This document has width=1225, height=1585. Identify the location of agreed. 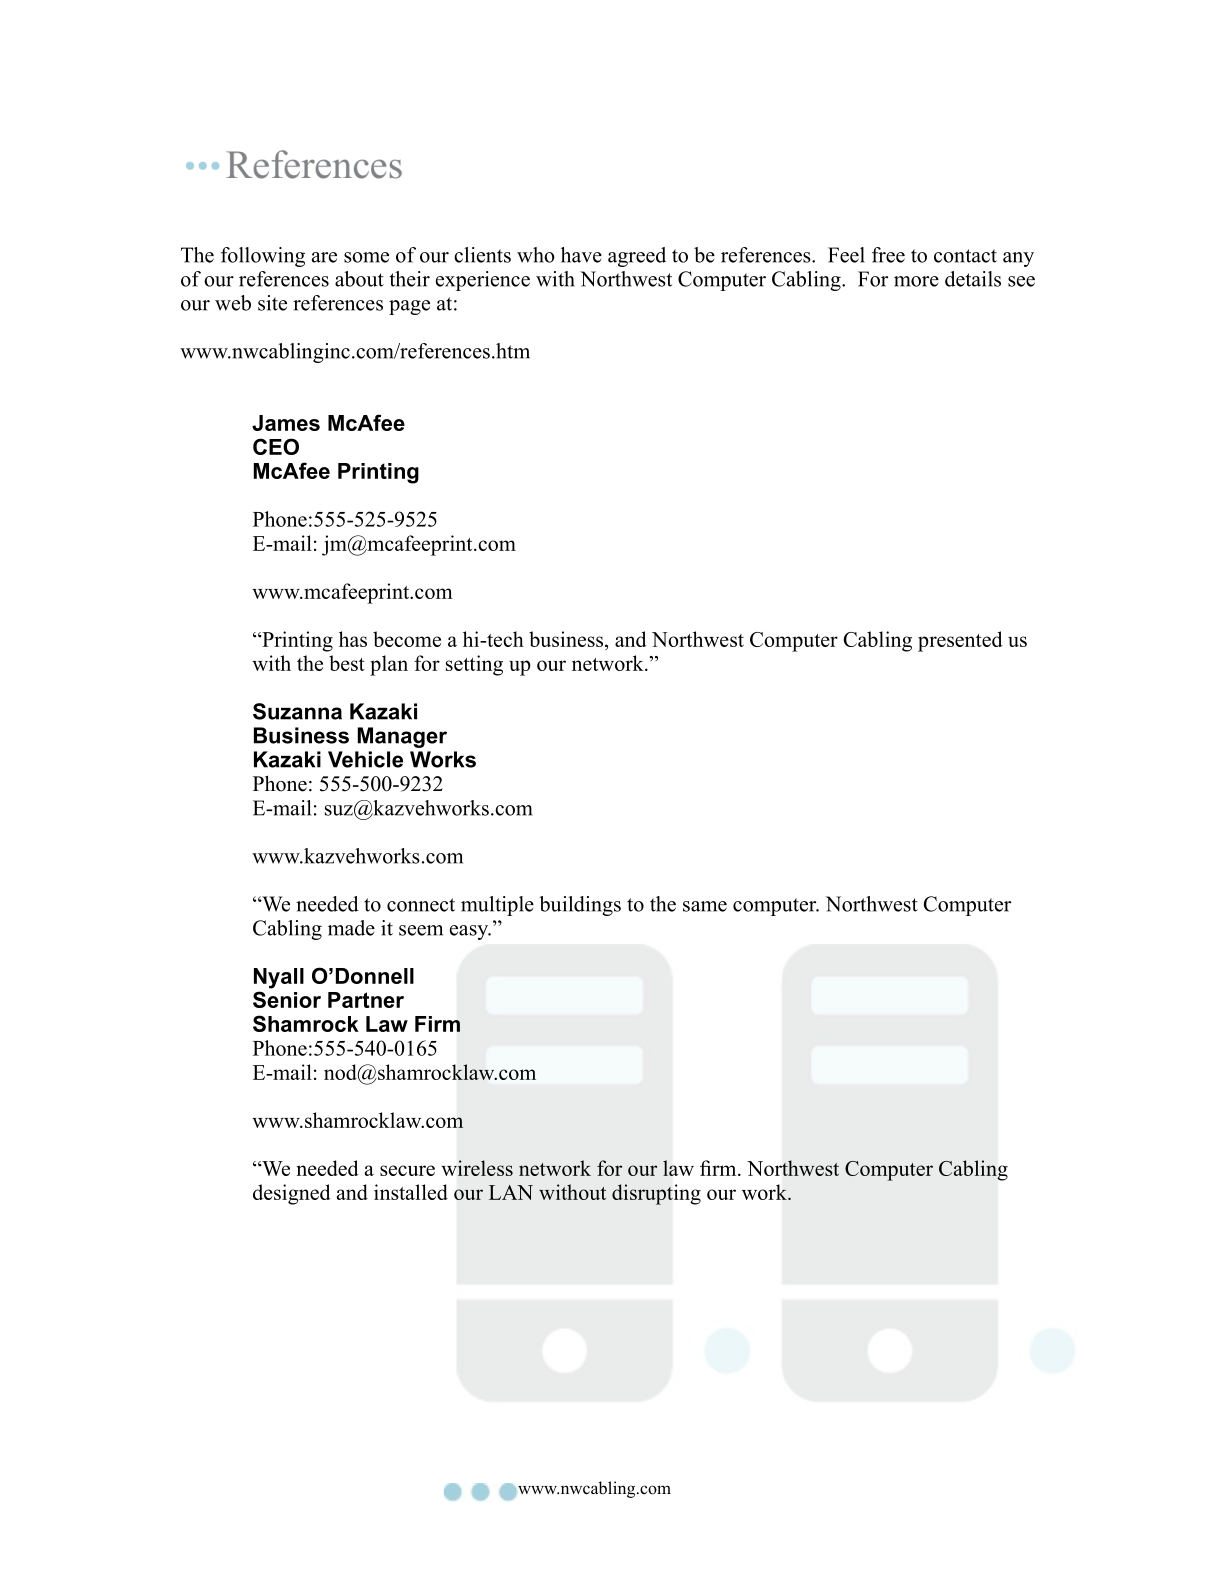
(637, 257).
